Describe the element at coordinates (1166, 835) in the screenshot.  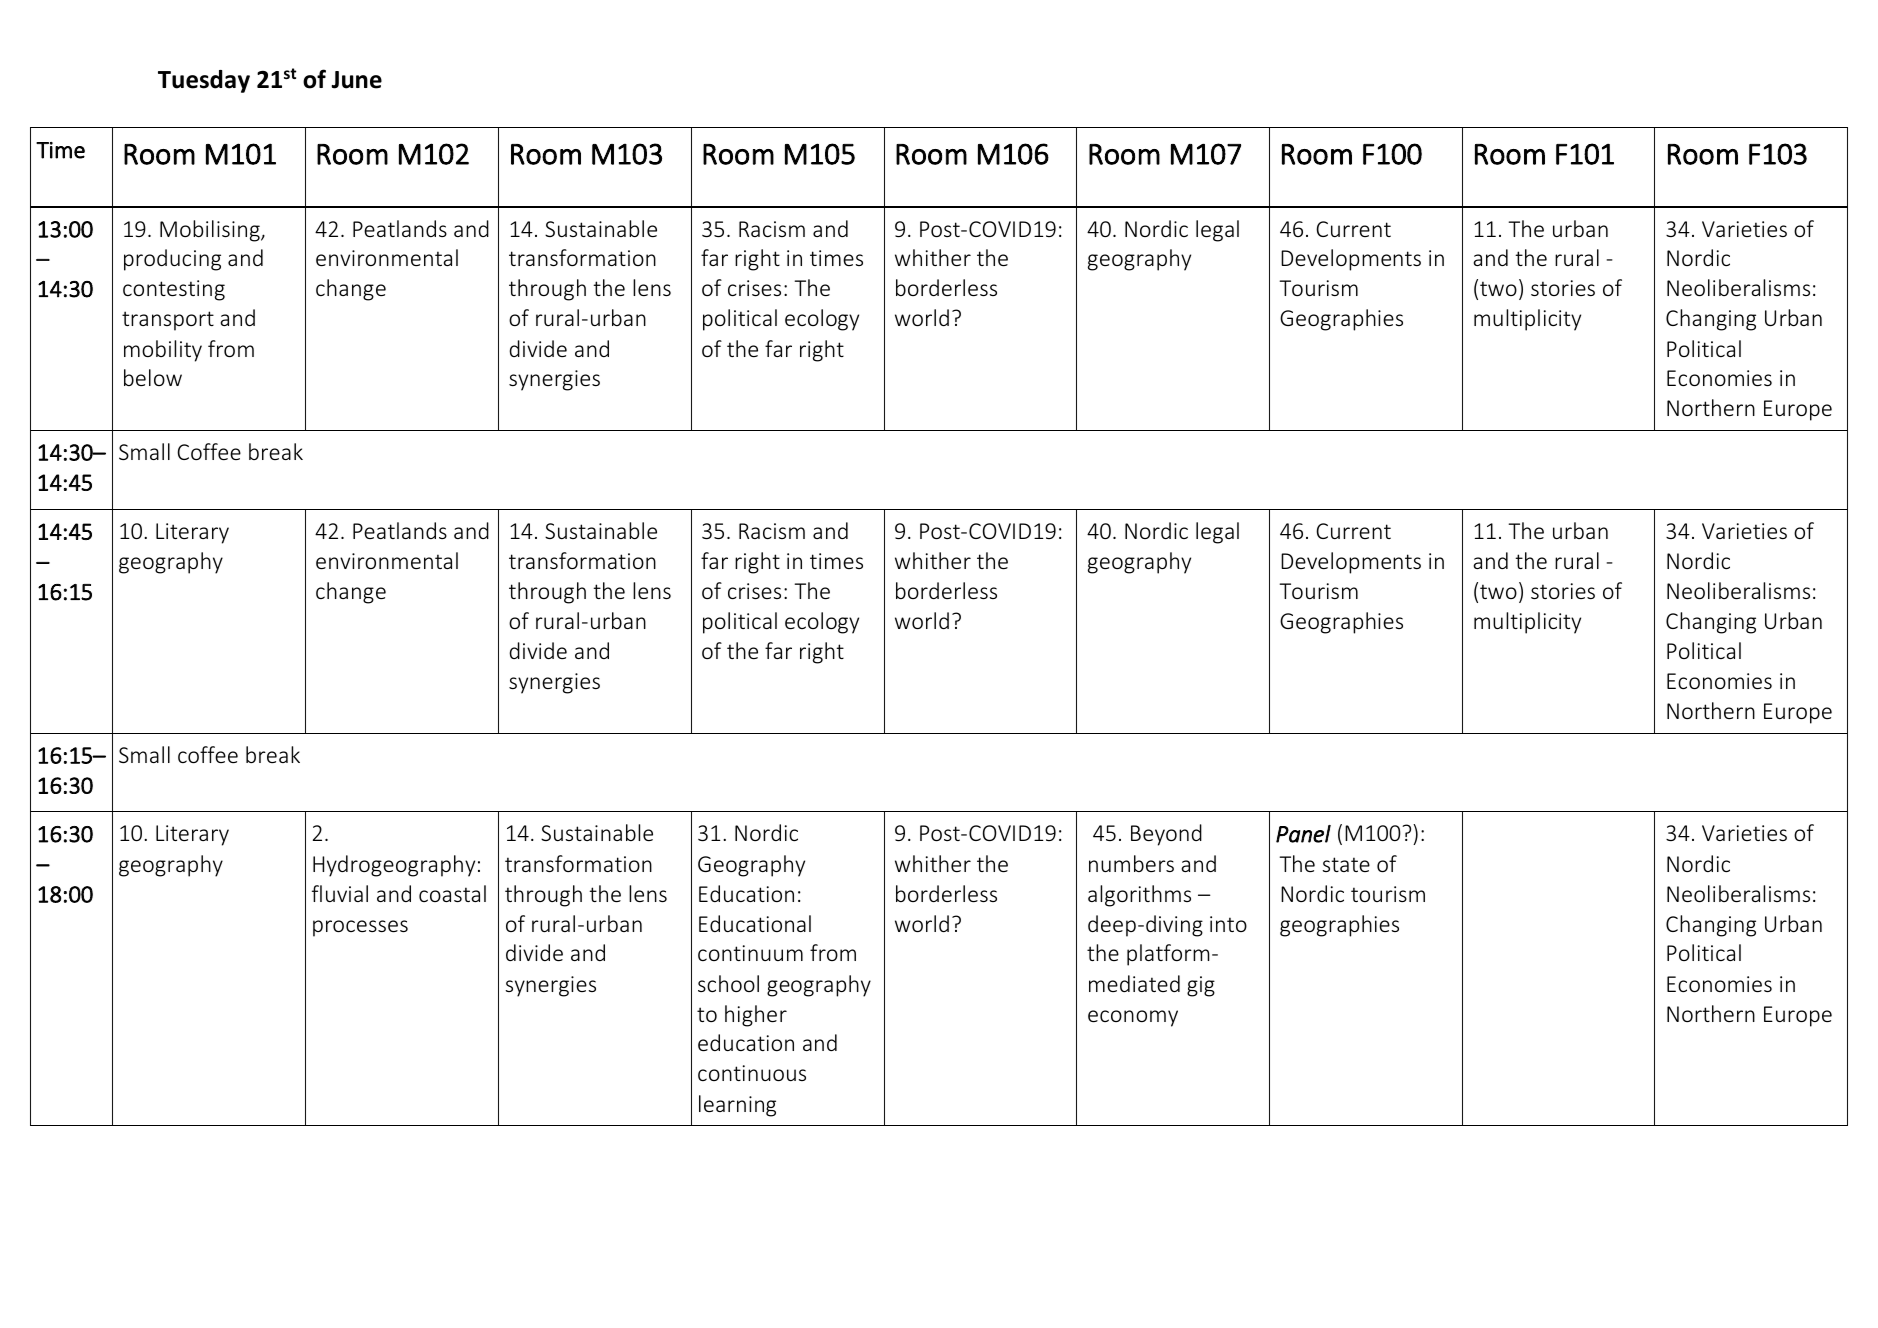
I see `Beyond` at that location.
